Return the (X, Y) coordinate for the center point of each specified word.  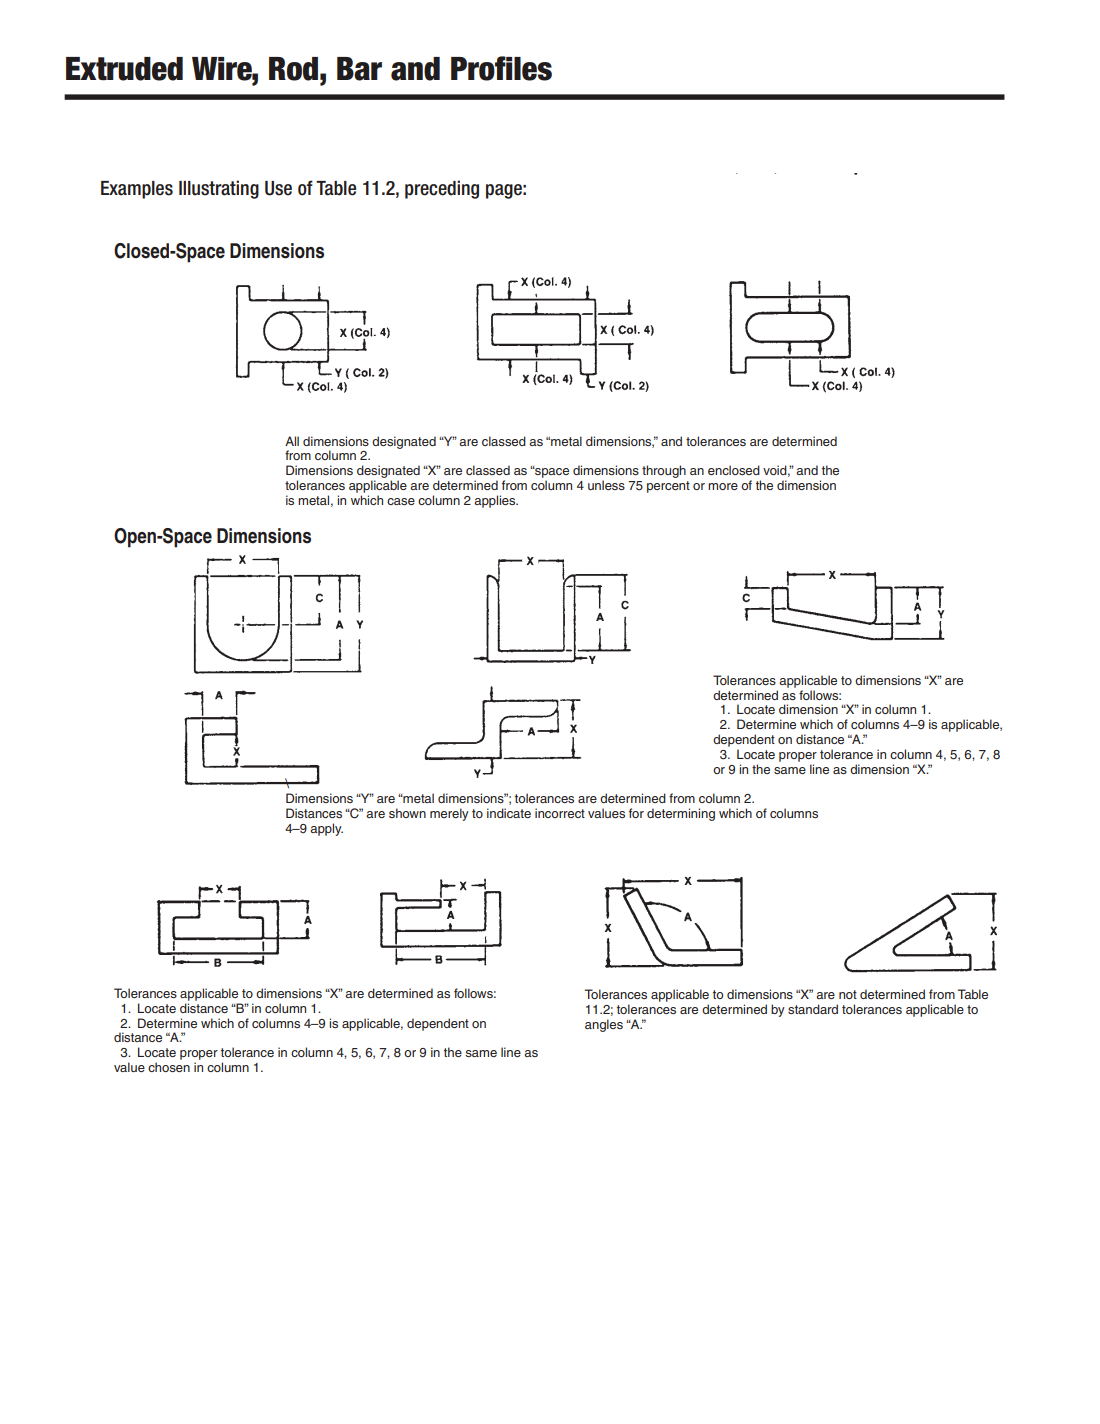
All (292, 441)
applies (496, 501)
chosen (169, 1067)
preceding (442, 189)
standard (813, 1009)
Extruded (124, 69)
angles (604, 1025)
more (723, 486)
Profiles (501, 68)
